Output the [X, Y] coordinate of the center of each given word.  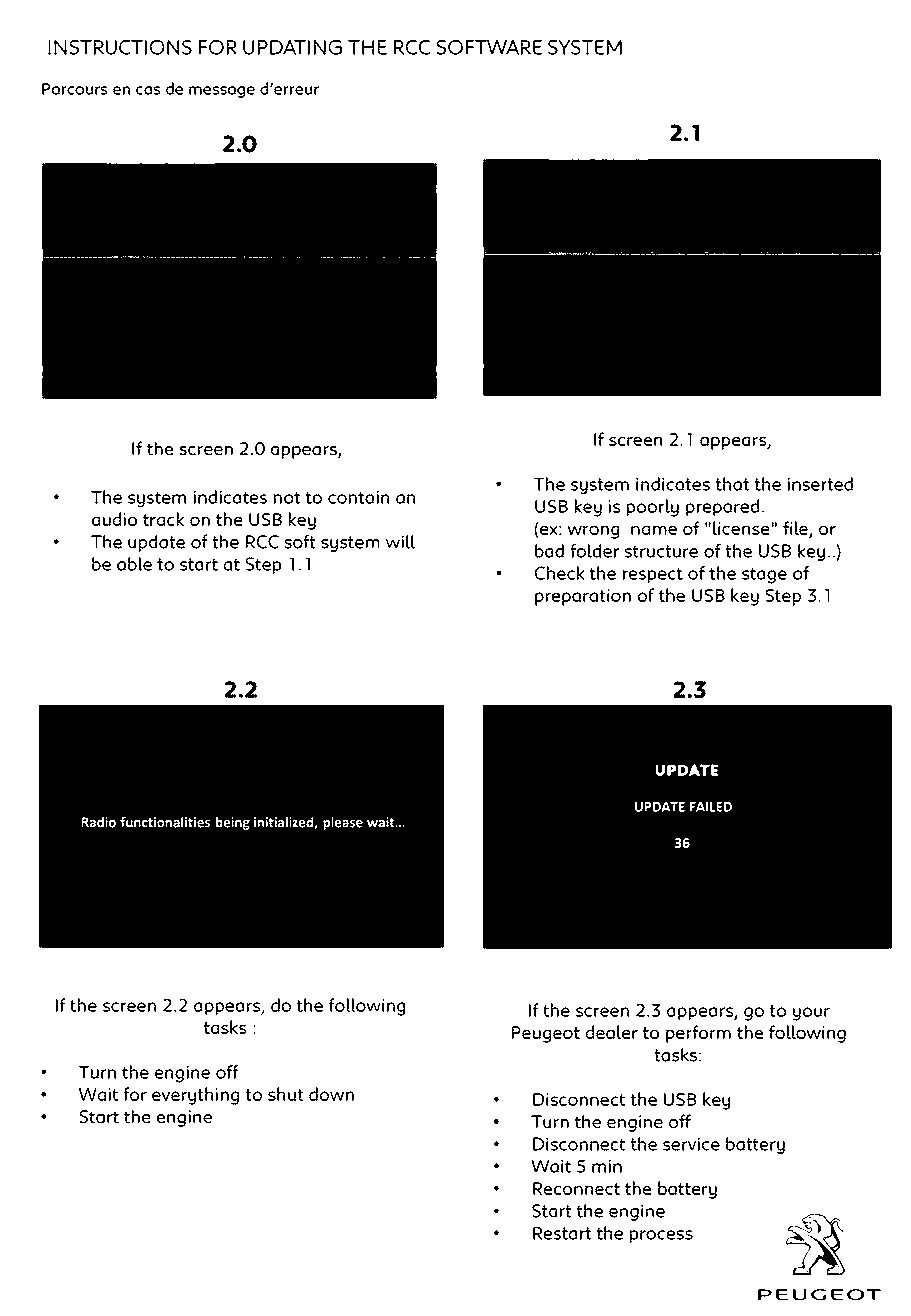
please [343, 823]
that [732, 484]
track [164, 519]
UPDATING [292, 47]
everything [195, 1096]
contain [358, 497]
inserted [820, 484]
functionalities [165, 822]
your [811, 1014]
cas [148, 90]
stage [764, 576]
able [134, 564]
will [400, 542]
